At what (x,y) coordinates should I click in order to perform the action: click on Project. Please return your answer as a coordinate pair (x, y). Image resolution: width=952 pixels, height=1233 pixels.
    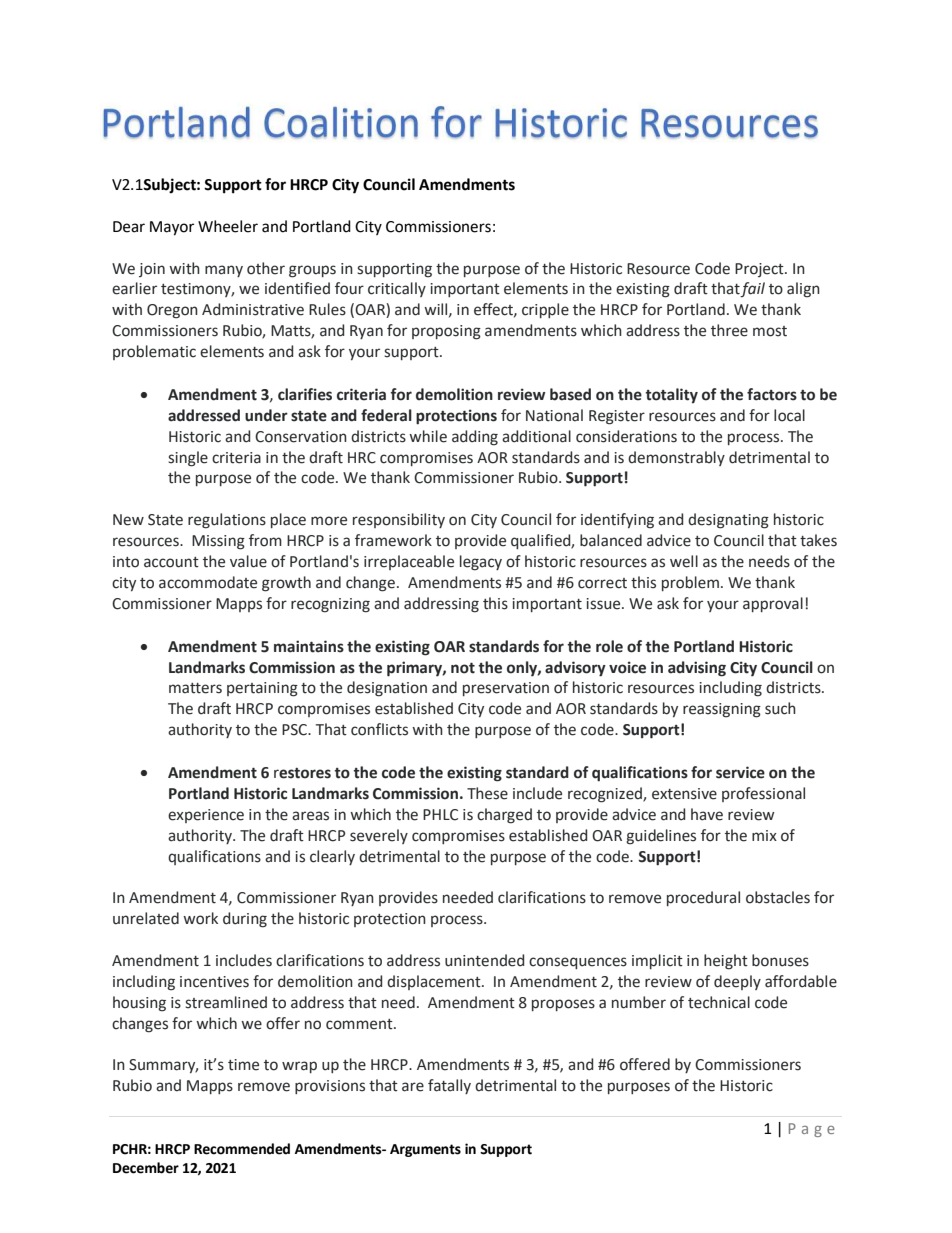
    Looking at the image, I should click on (760, 270).
